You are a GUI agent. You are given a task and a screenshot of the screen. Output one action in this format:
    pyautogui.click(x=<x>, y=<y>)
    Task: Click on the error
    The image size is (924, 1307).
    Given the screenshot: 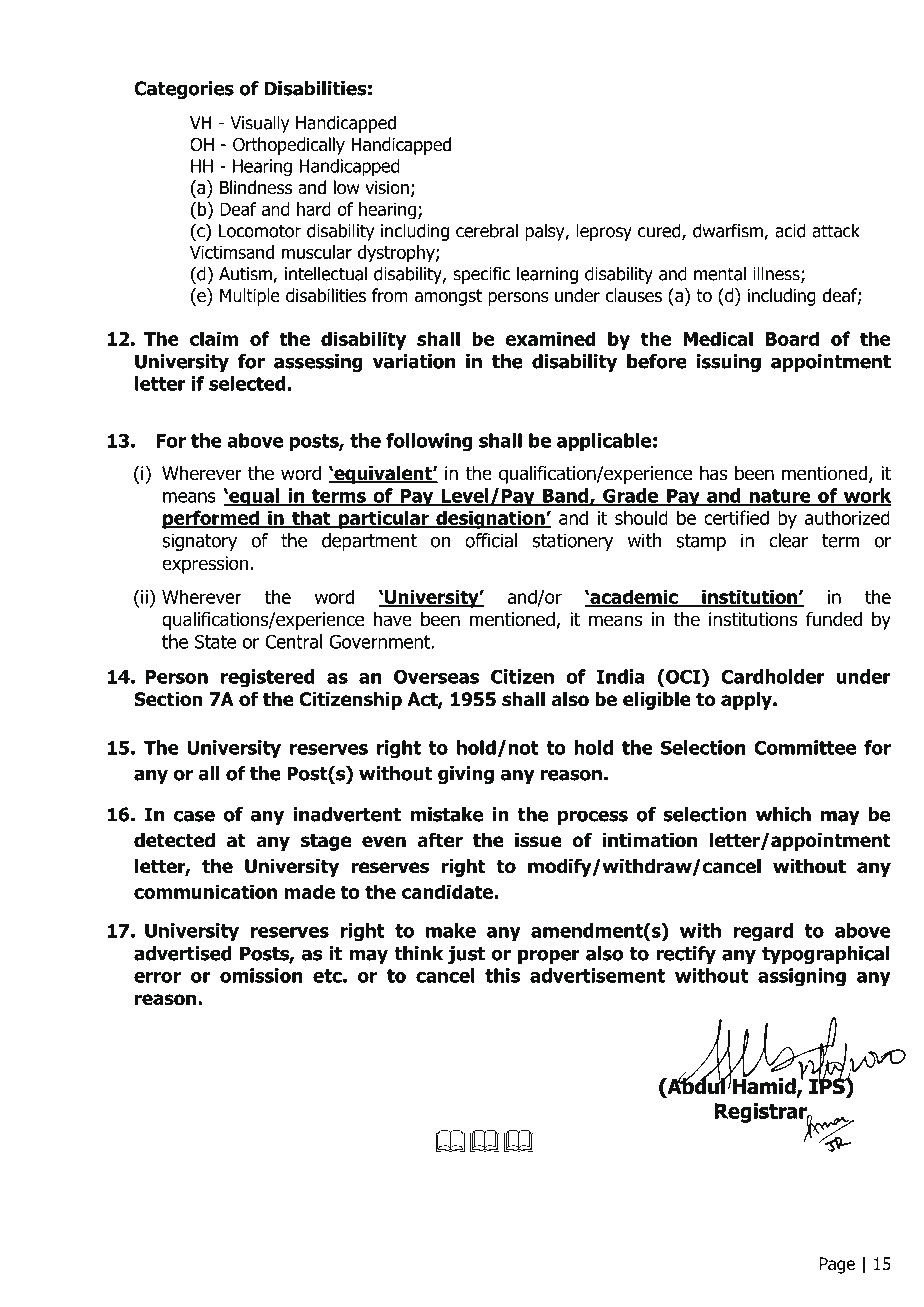 What is the action you would take?
    pyautogui.click(x=157, y=977)
